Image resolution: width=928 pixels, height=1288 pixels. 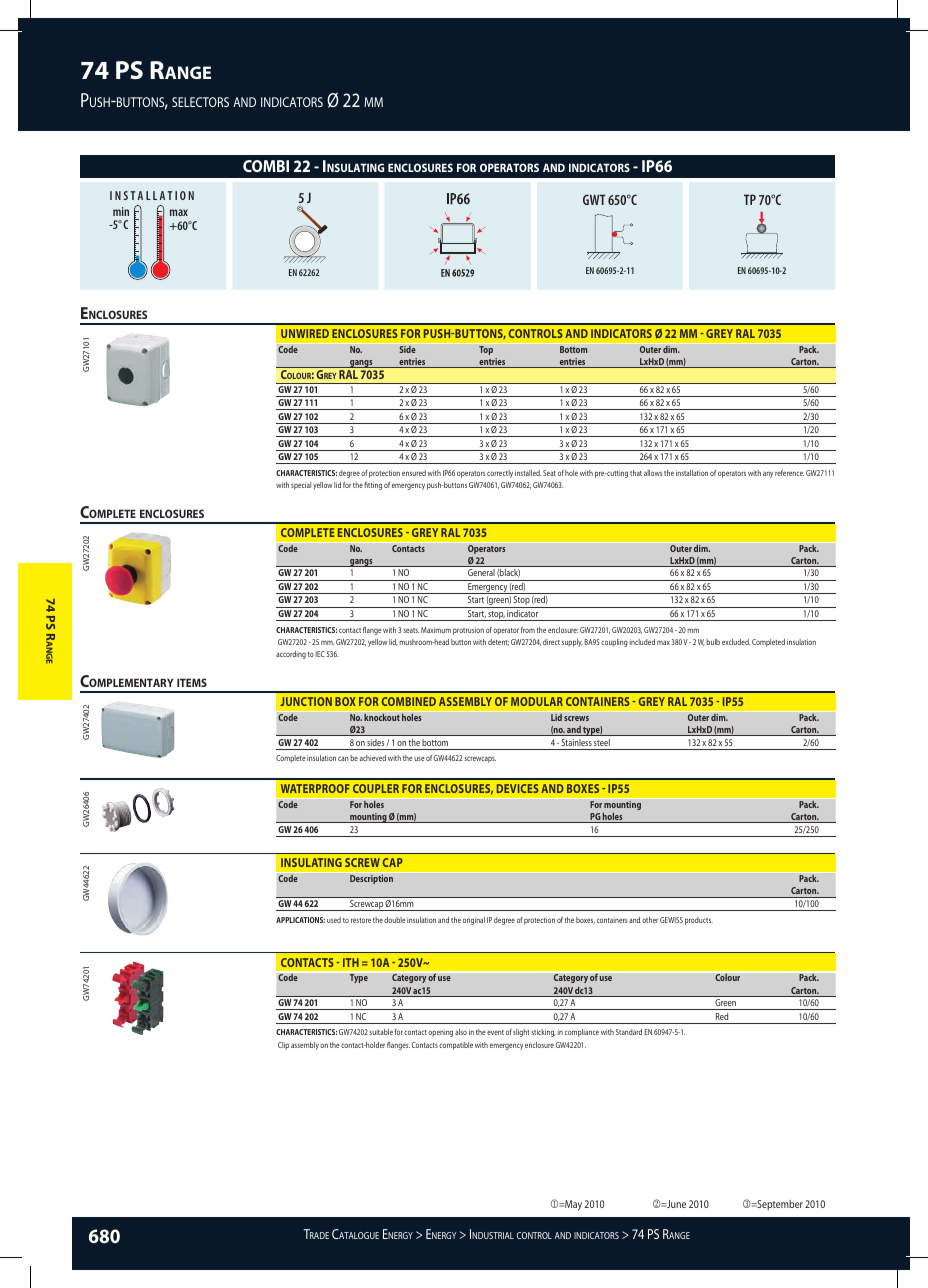 I want to click on correctly, so click(x=500, y=474).
